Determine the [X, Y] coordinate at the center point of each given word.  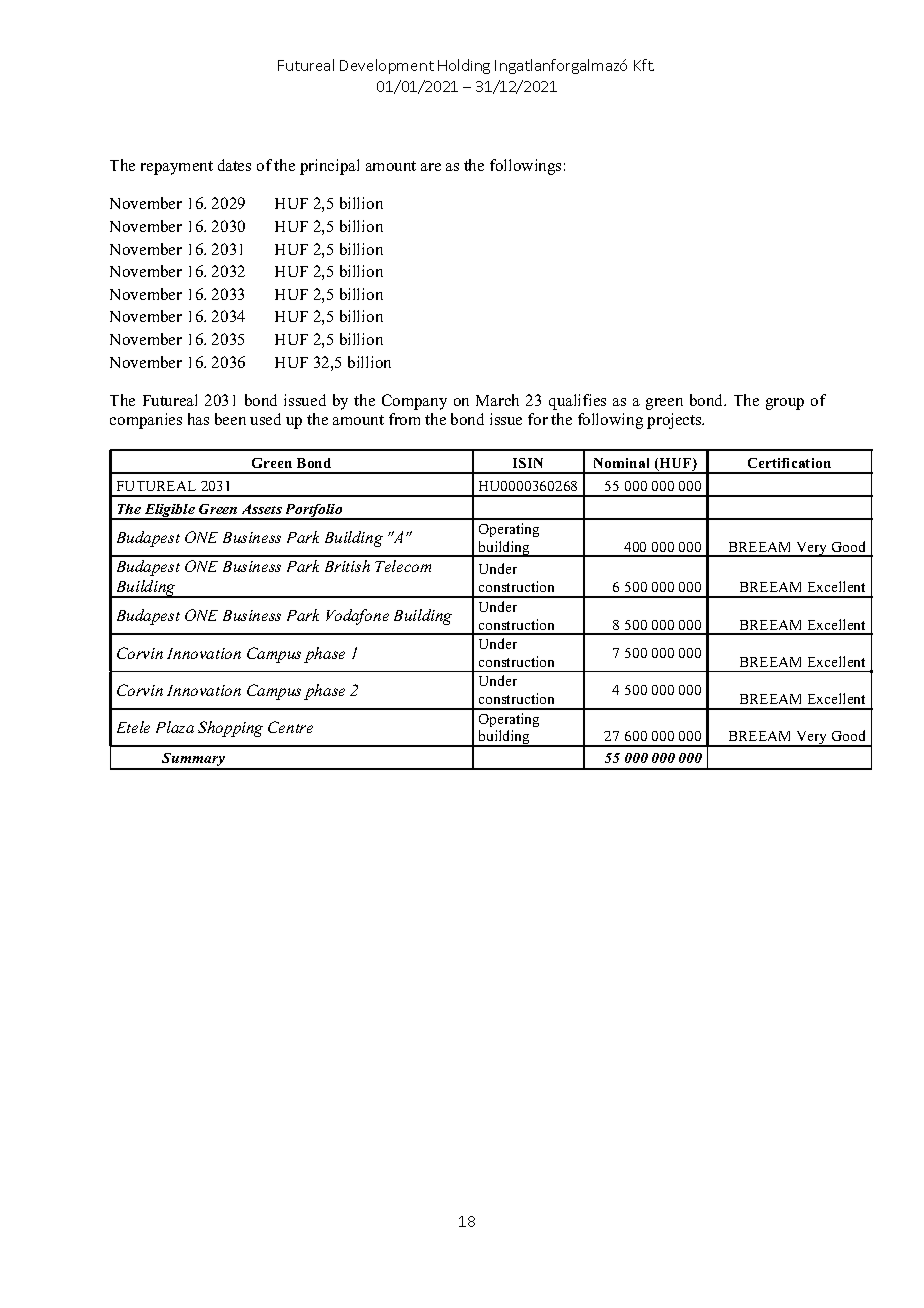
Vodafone [357, 617]
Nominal [621, 463]
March [497, 400]
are [431, 167]
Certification [789, 463]
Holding [464, 66]
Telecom [403, 566]
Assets [262, 509]
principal [329, 167]
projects [675, 421]
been [230, 419]
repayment [177, 168]
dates [234, 165]
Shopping [230, 729]
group [785, 404]
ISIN [528, 463]
